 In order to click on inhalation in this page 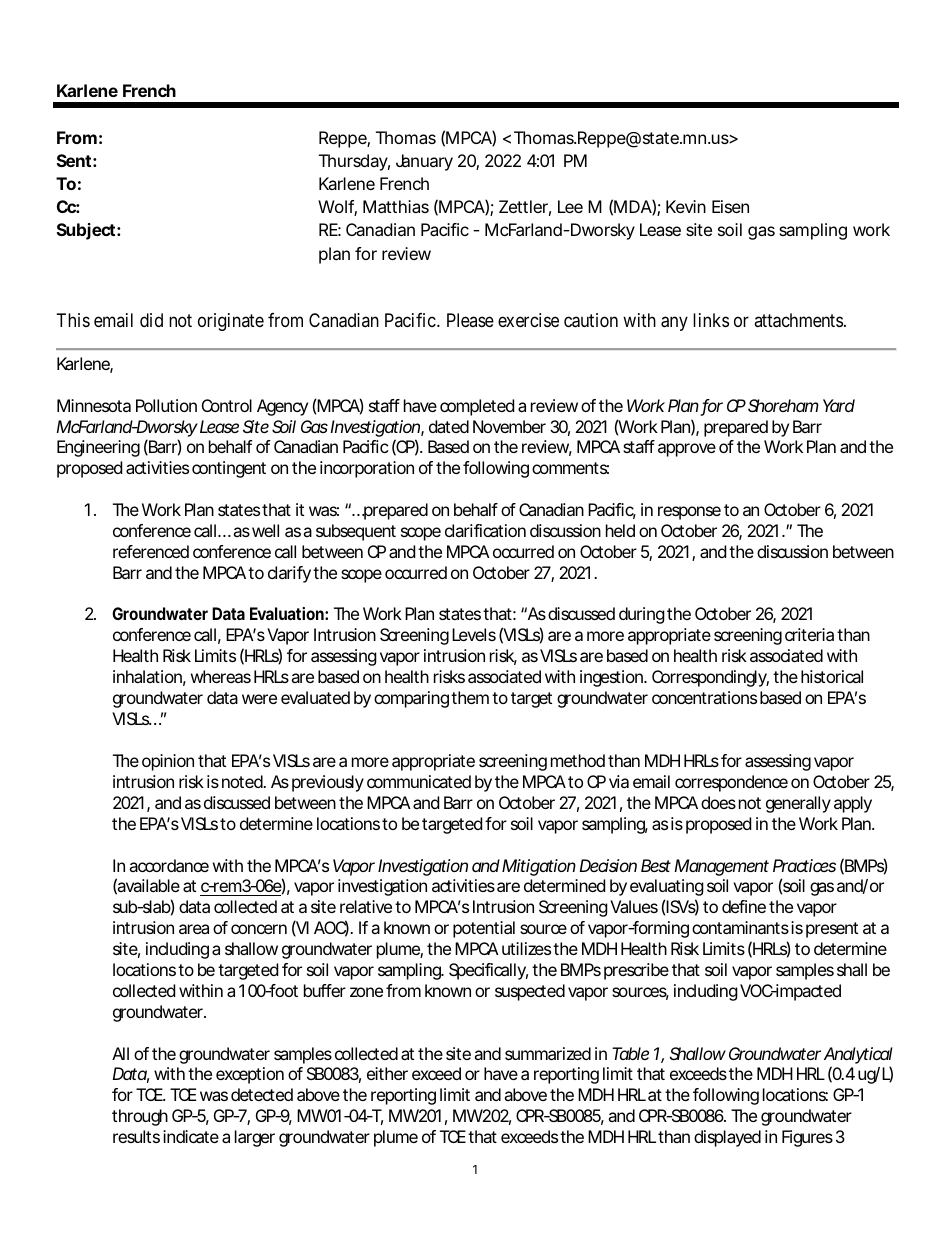, I will do `click(147, 676)`.
